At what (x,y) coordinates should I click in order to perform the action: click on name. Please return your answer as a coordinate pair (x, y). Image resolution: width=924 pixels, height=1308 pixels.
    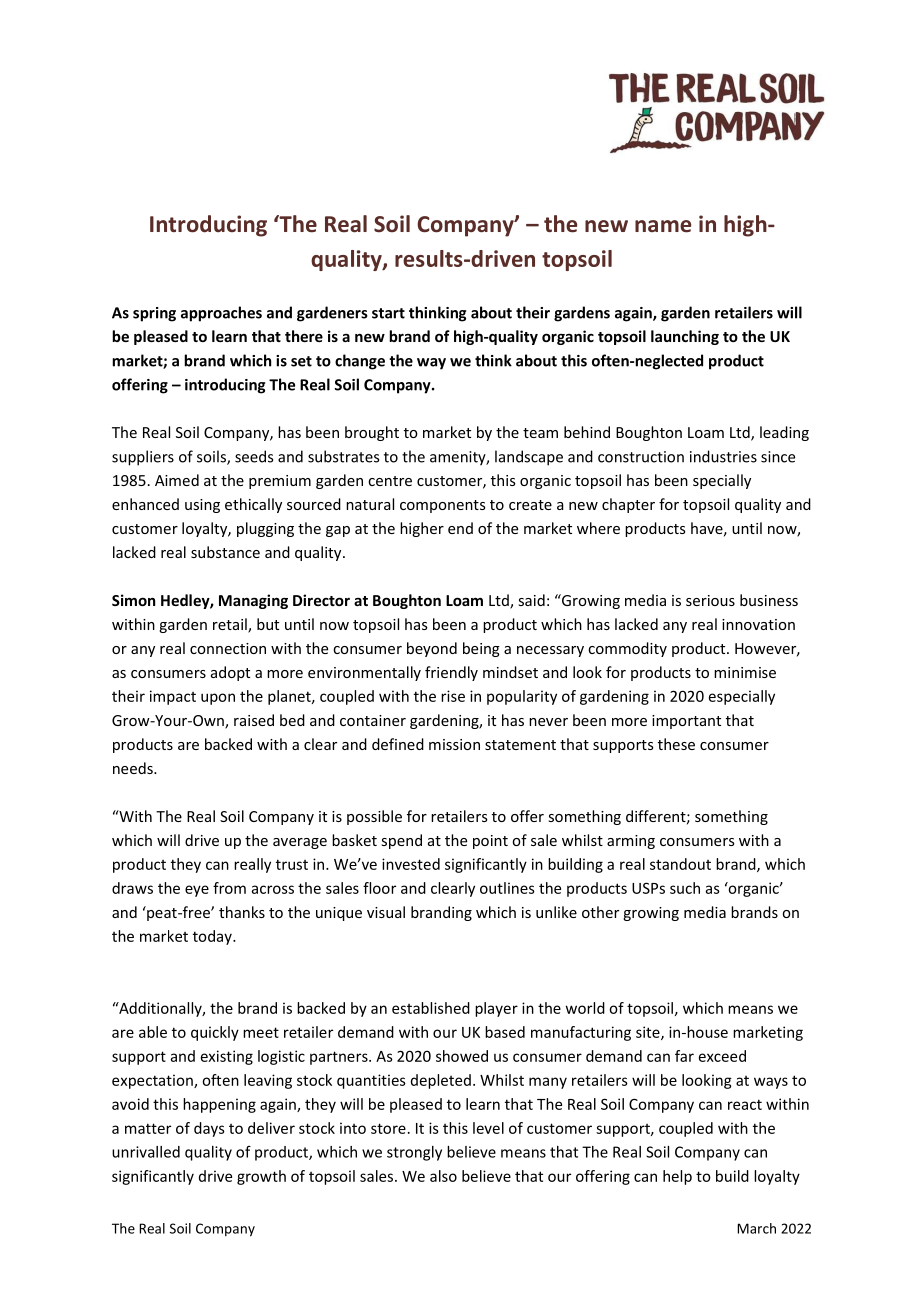
    Looking at the image, I should click on (663, 226).
